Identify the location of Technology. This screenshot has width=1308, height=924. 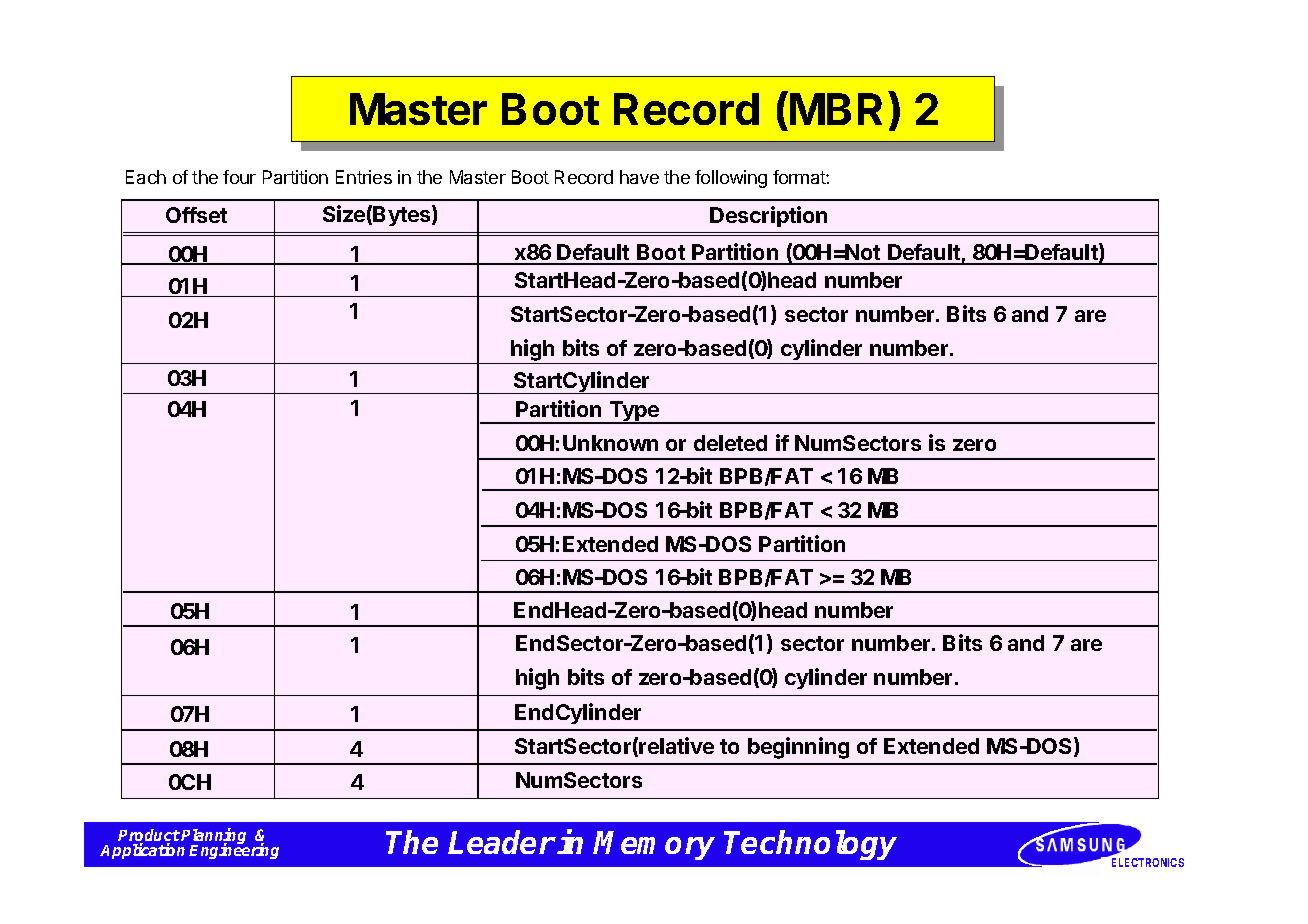
(810, 845).
